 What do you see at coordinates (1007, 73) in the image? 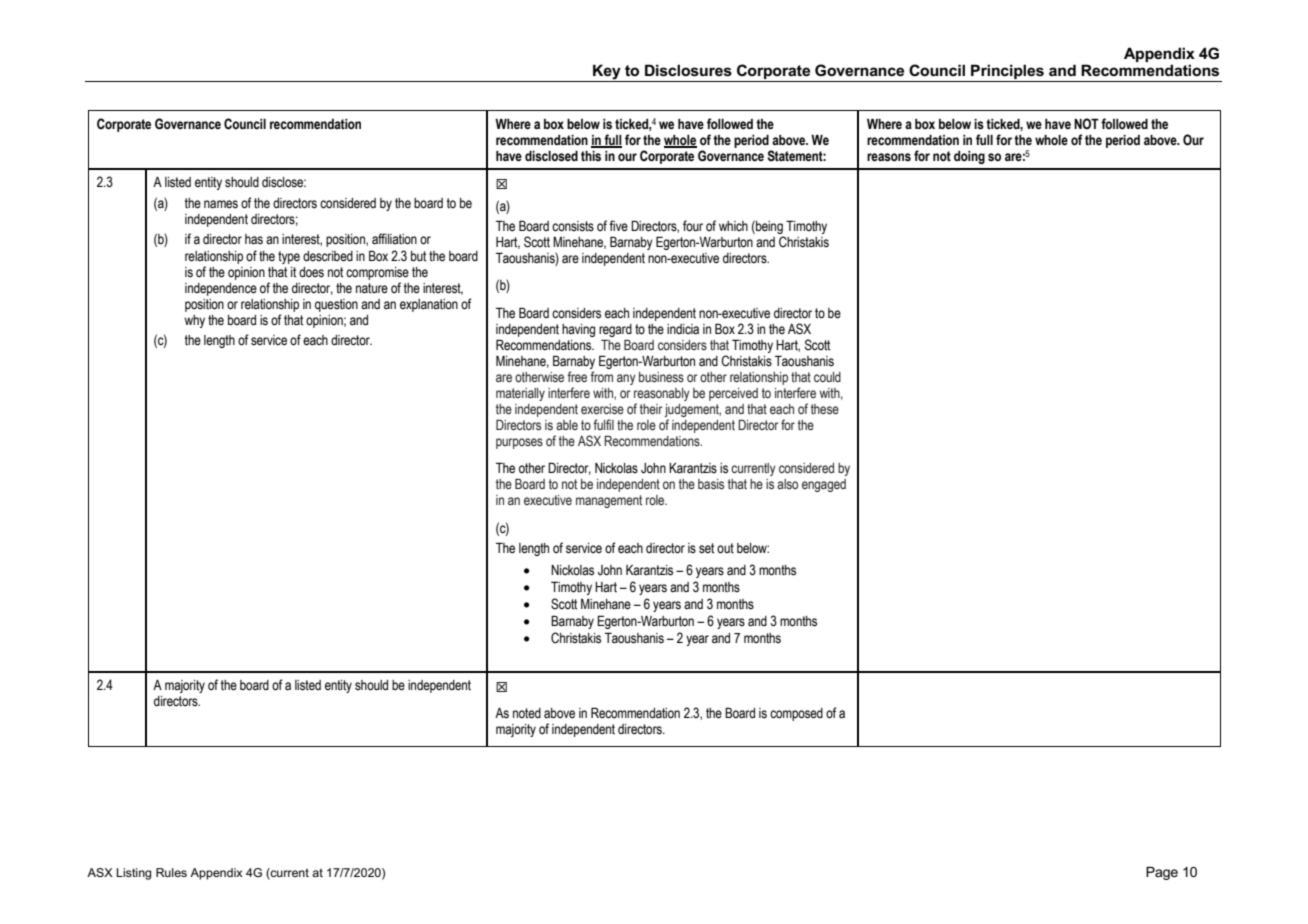
I see `Principles` at bounding box center [1007, 73].
